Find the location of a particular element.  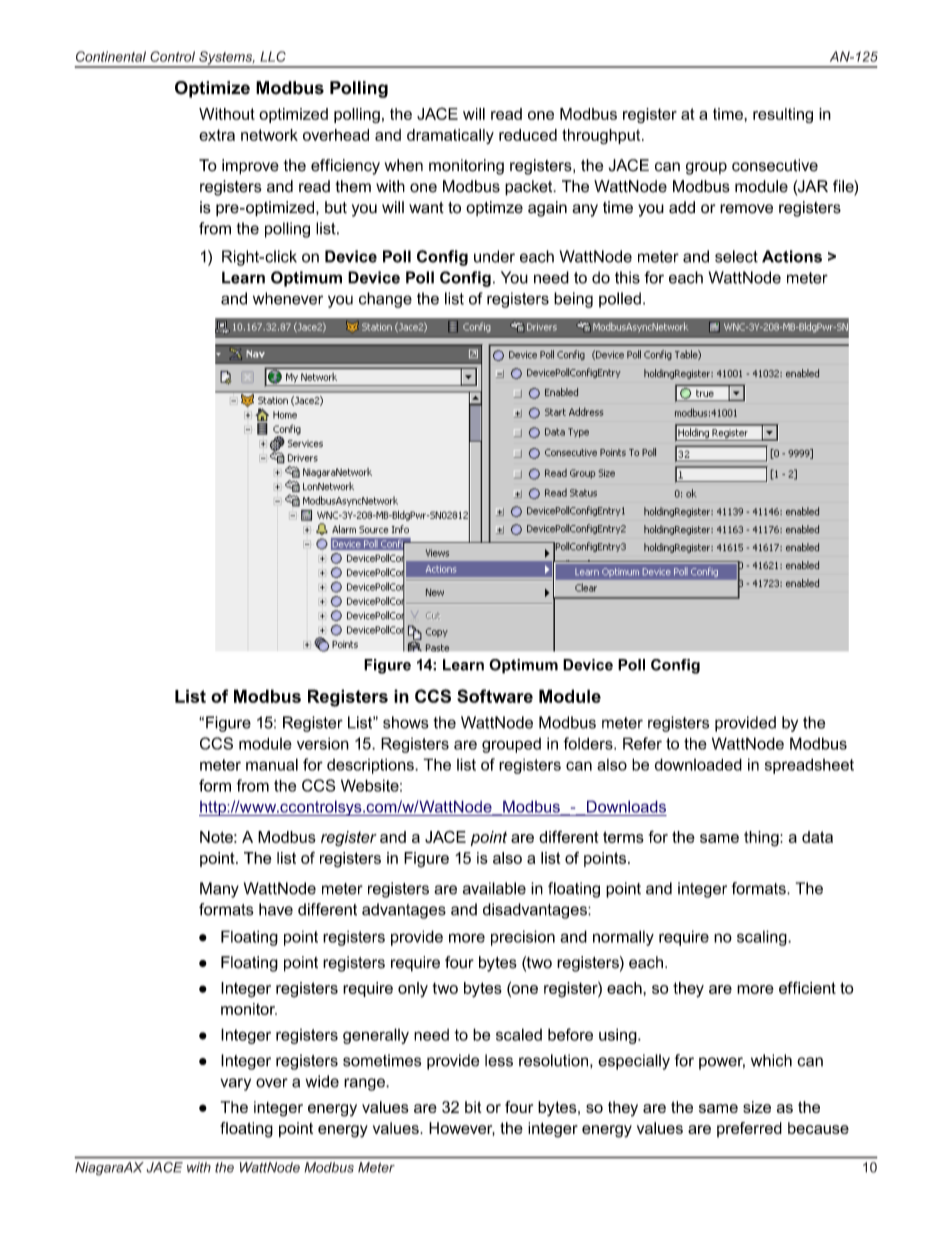

resulting is located at coordinates (783, 115).
